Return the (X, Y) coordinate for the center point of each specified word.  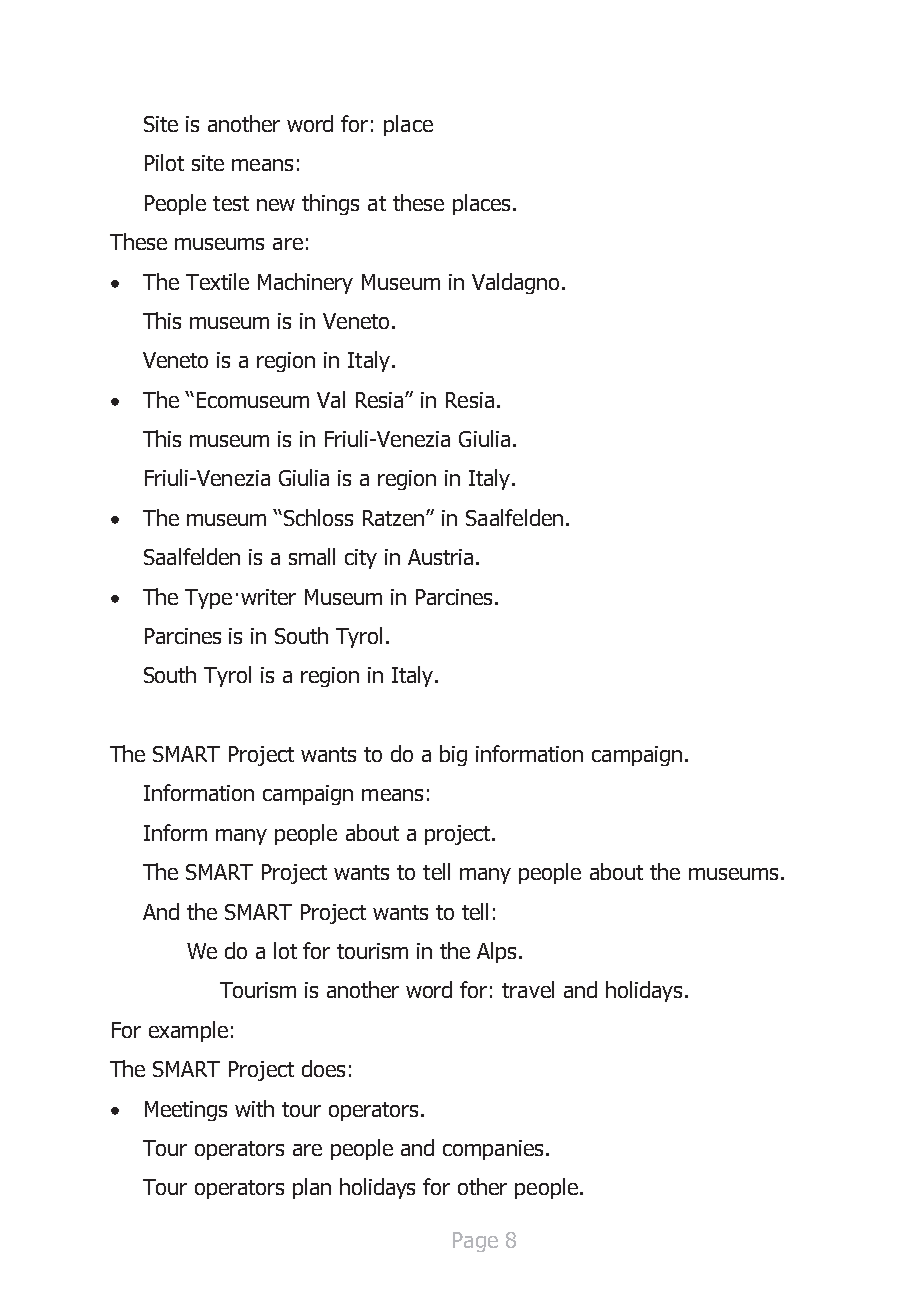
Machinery (305, 283)
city (361, 559)
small (312, 556)
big (453, 755)
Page (475, 1242)
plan (312, 1188)
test (231, 203)
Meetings (186, 1111)
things (330, 204)
